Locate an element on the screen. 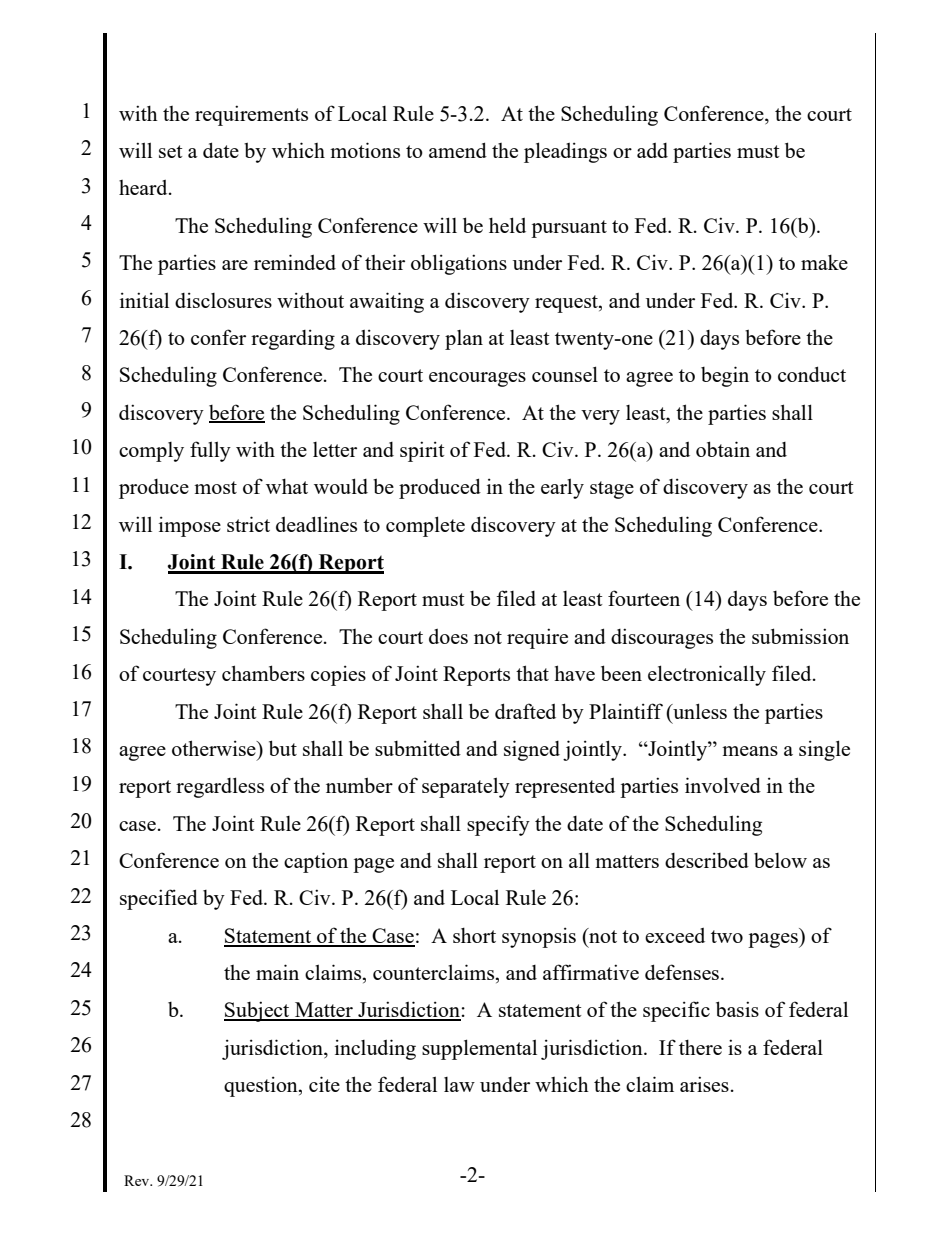  amend is located at coordinates (458, 150).
